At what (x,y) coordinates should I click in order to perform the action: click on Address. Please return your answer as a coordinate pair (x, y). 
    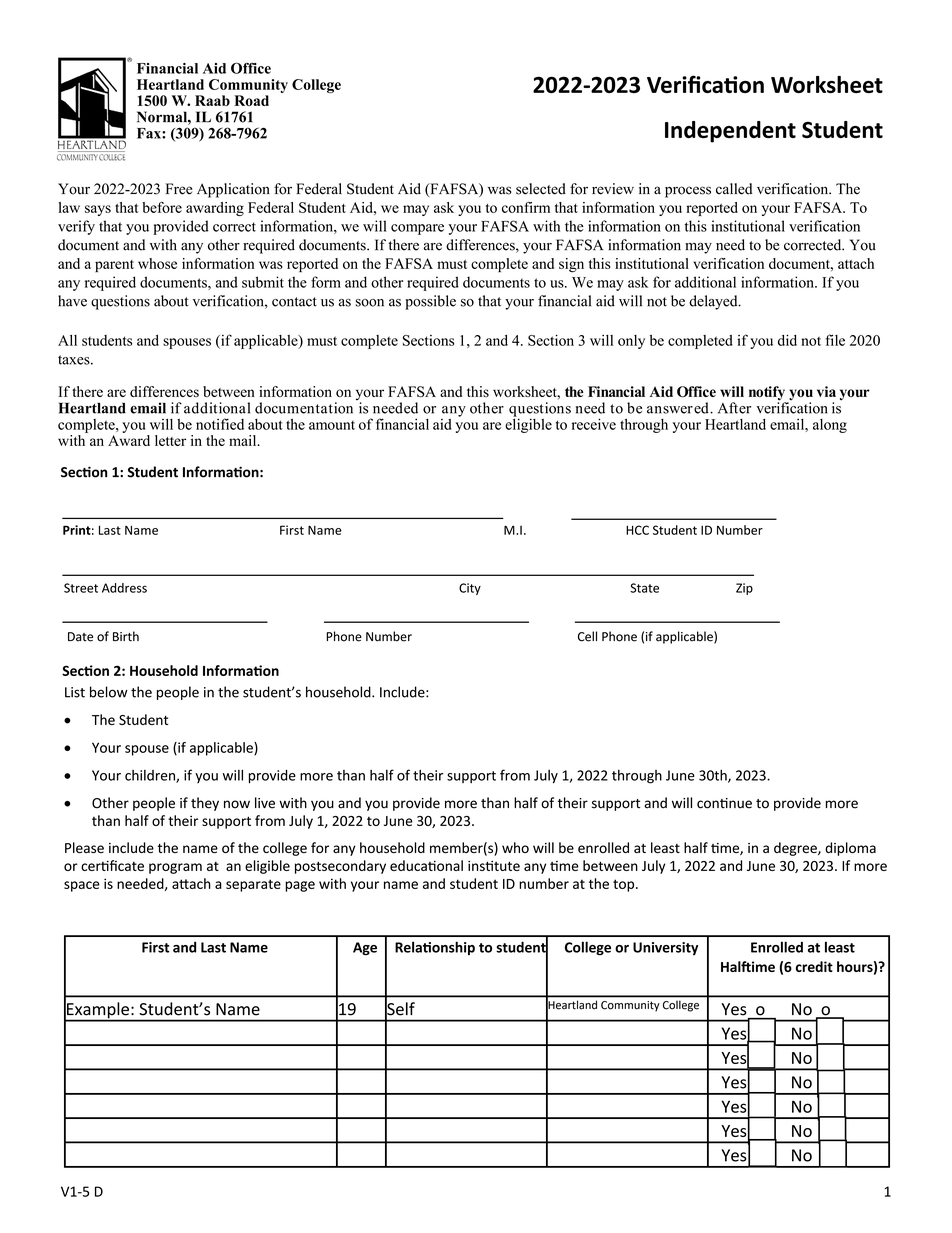
    Looking at the image, I should click on (124, 588).
